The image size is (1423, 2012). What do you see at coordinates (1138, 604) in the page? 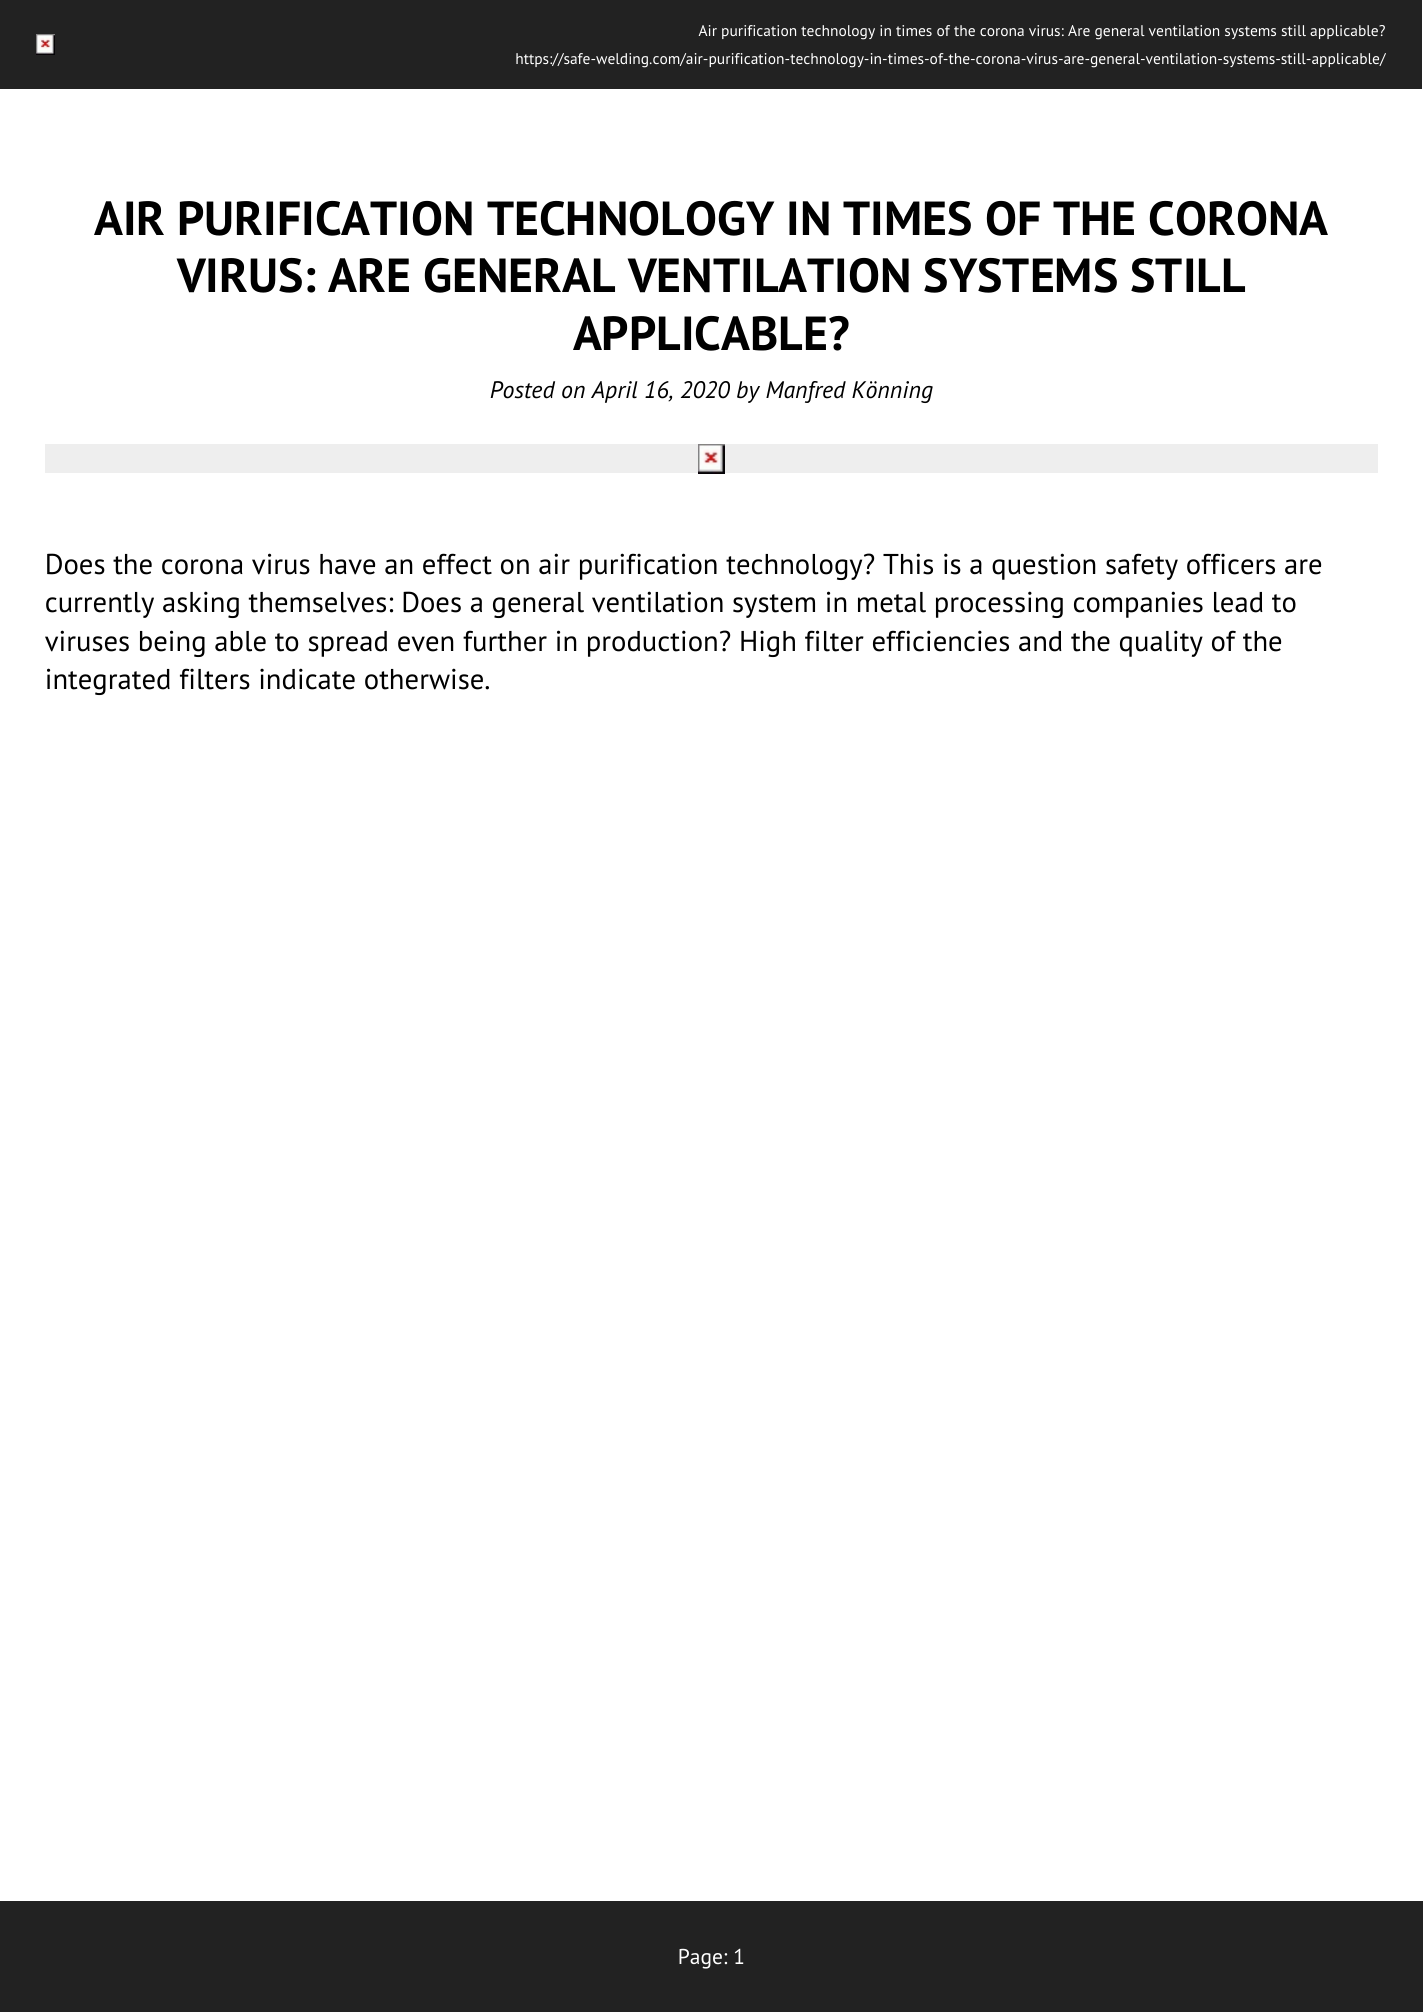
I see `companies` at bounding box center [1138, 604].
